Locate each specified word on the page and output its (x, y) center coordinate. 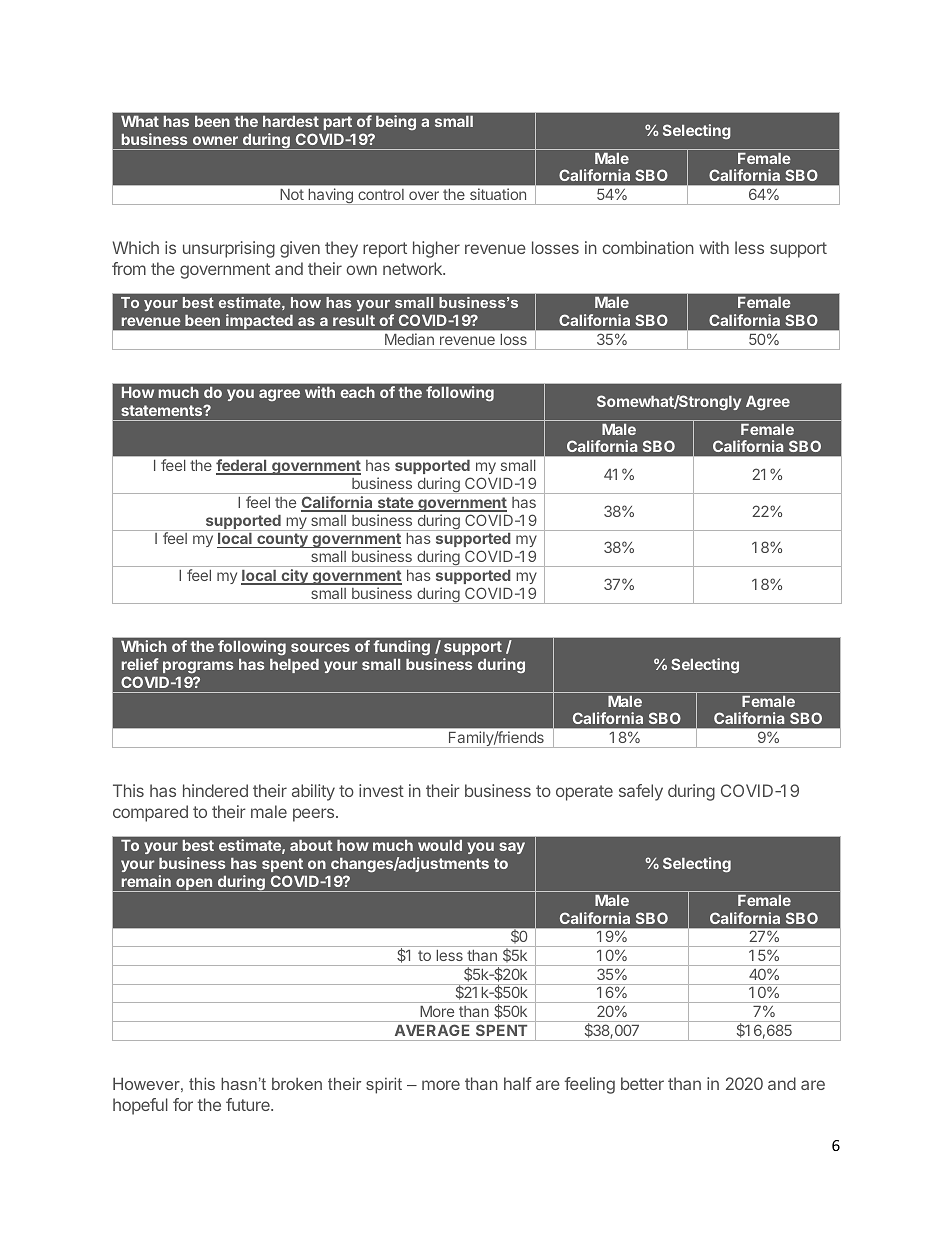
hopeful (140, 1106)
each (357, 392)
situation (498, 194)
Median (409, 339)
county (282, 540)
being (396, 122)
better (642, 1083)
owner (215, 140)
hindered (215, 790)
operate (584, 793)
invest (381, 790)
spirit (384, 1085)
